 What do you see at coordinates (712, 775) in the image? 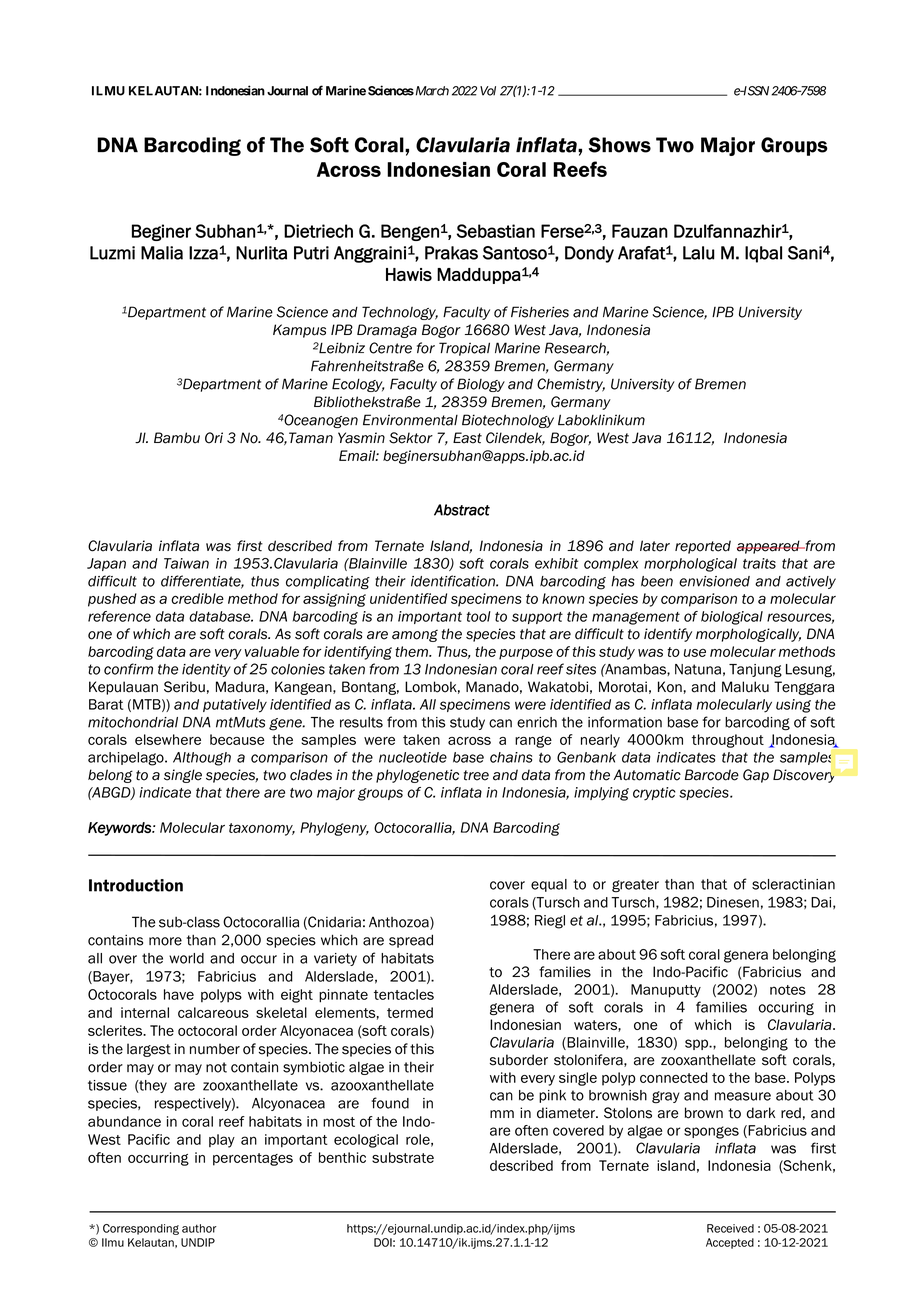
I see `Barcode` at bounding box center [712, 775].
